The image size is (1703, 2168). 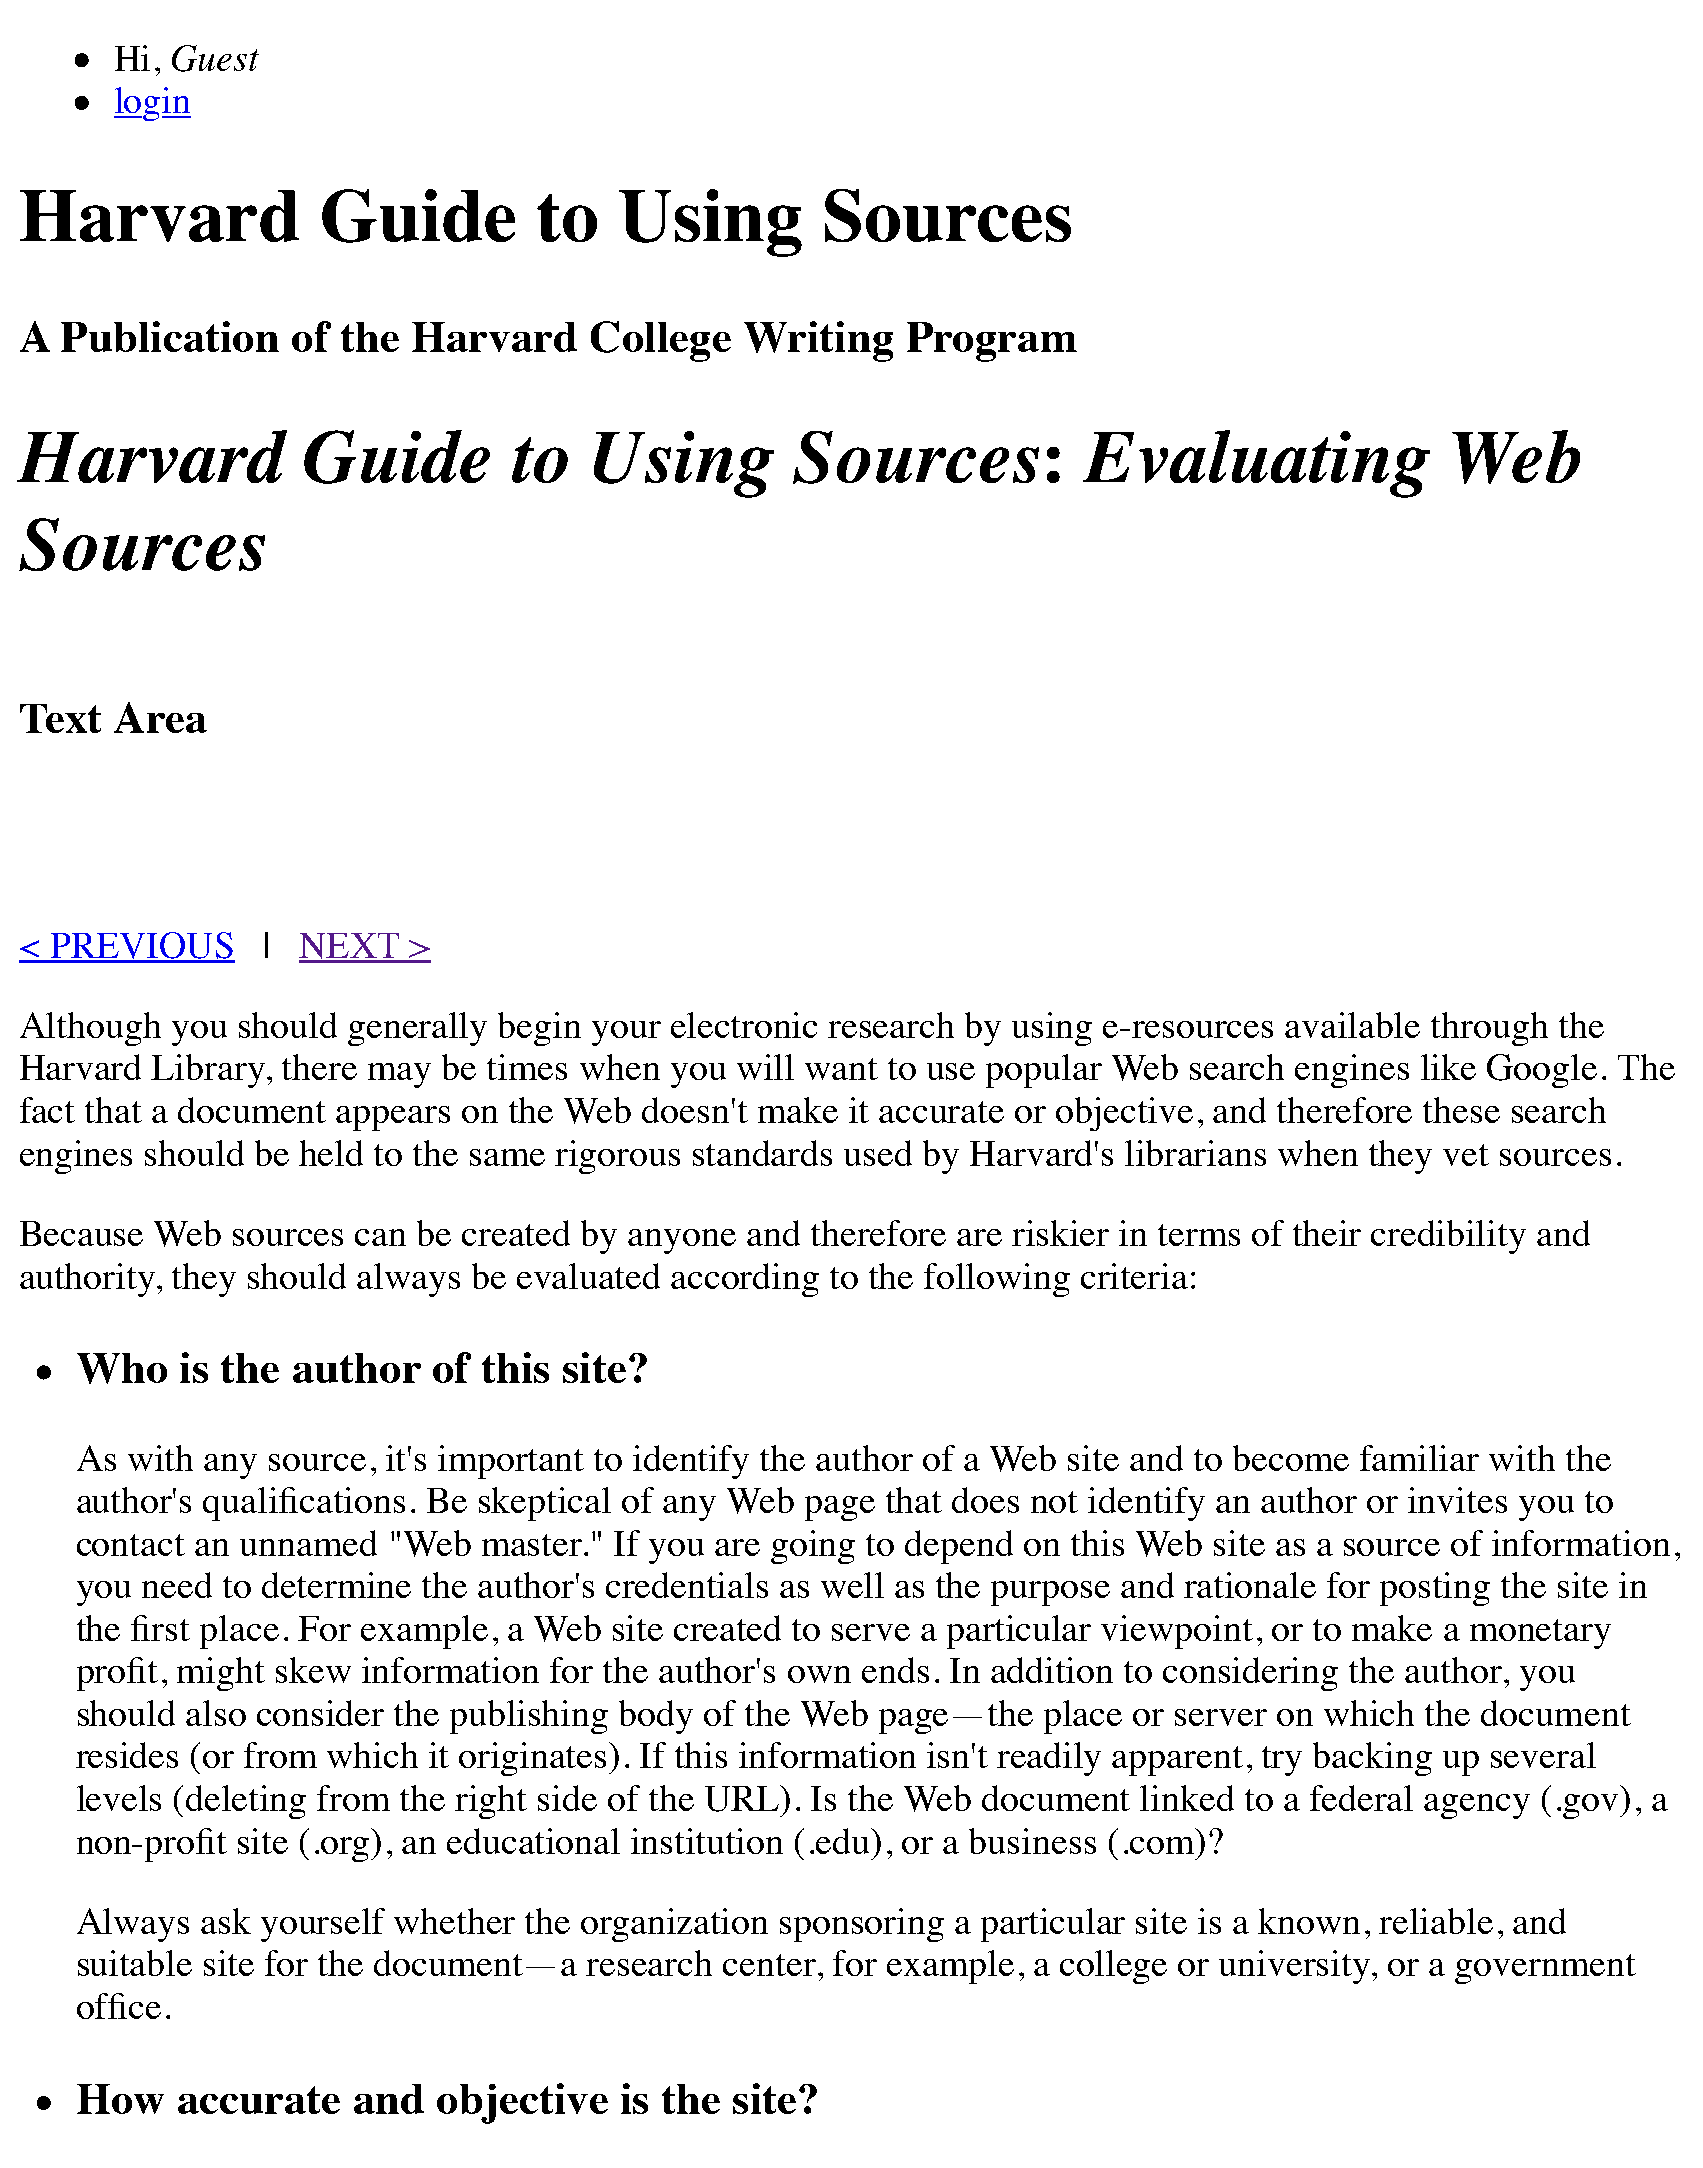 I want to click on office, so click(x=119, y=2006).
